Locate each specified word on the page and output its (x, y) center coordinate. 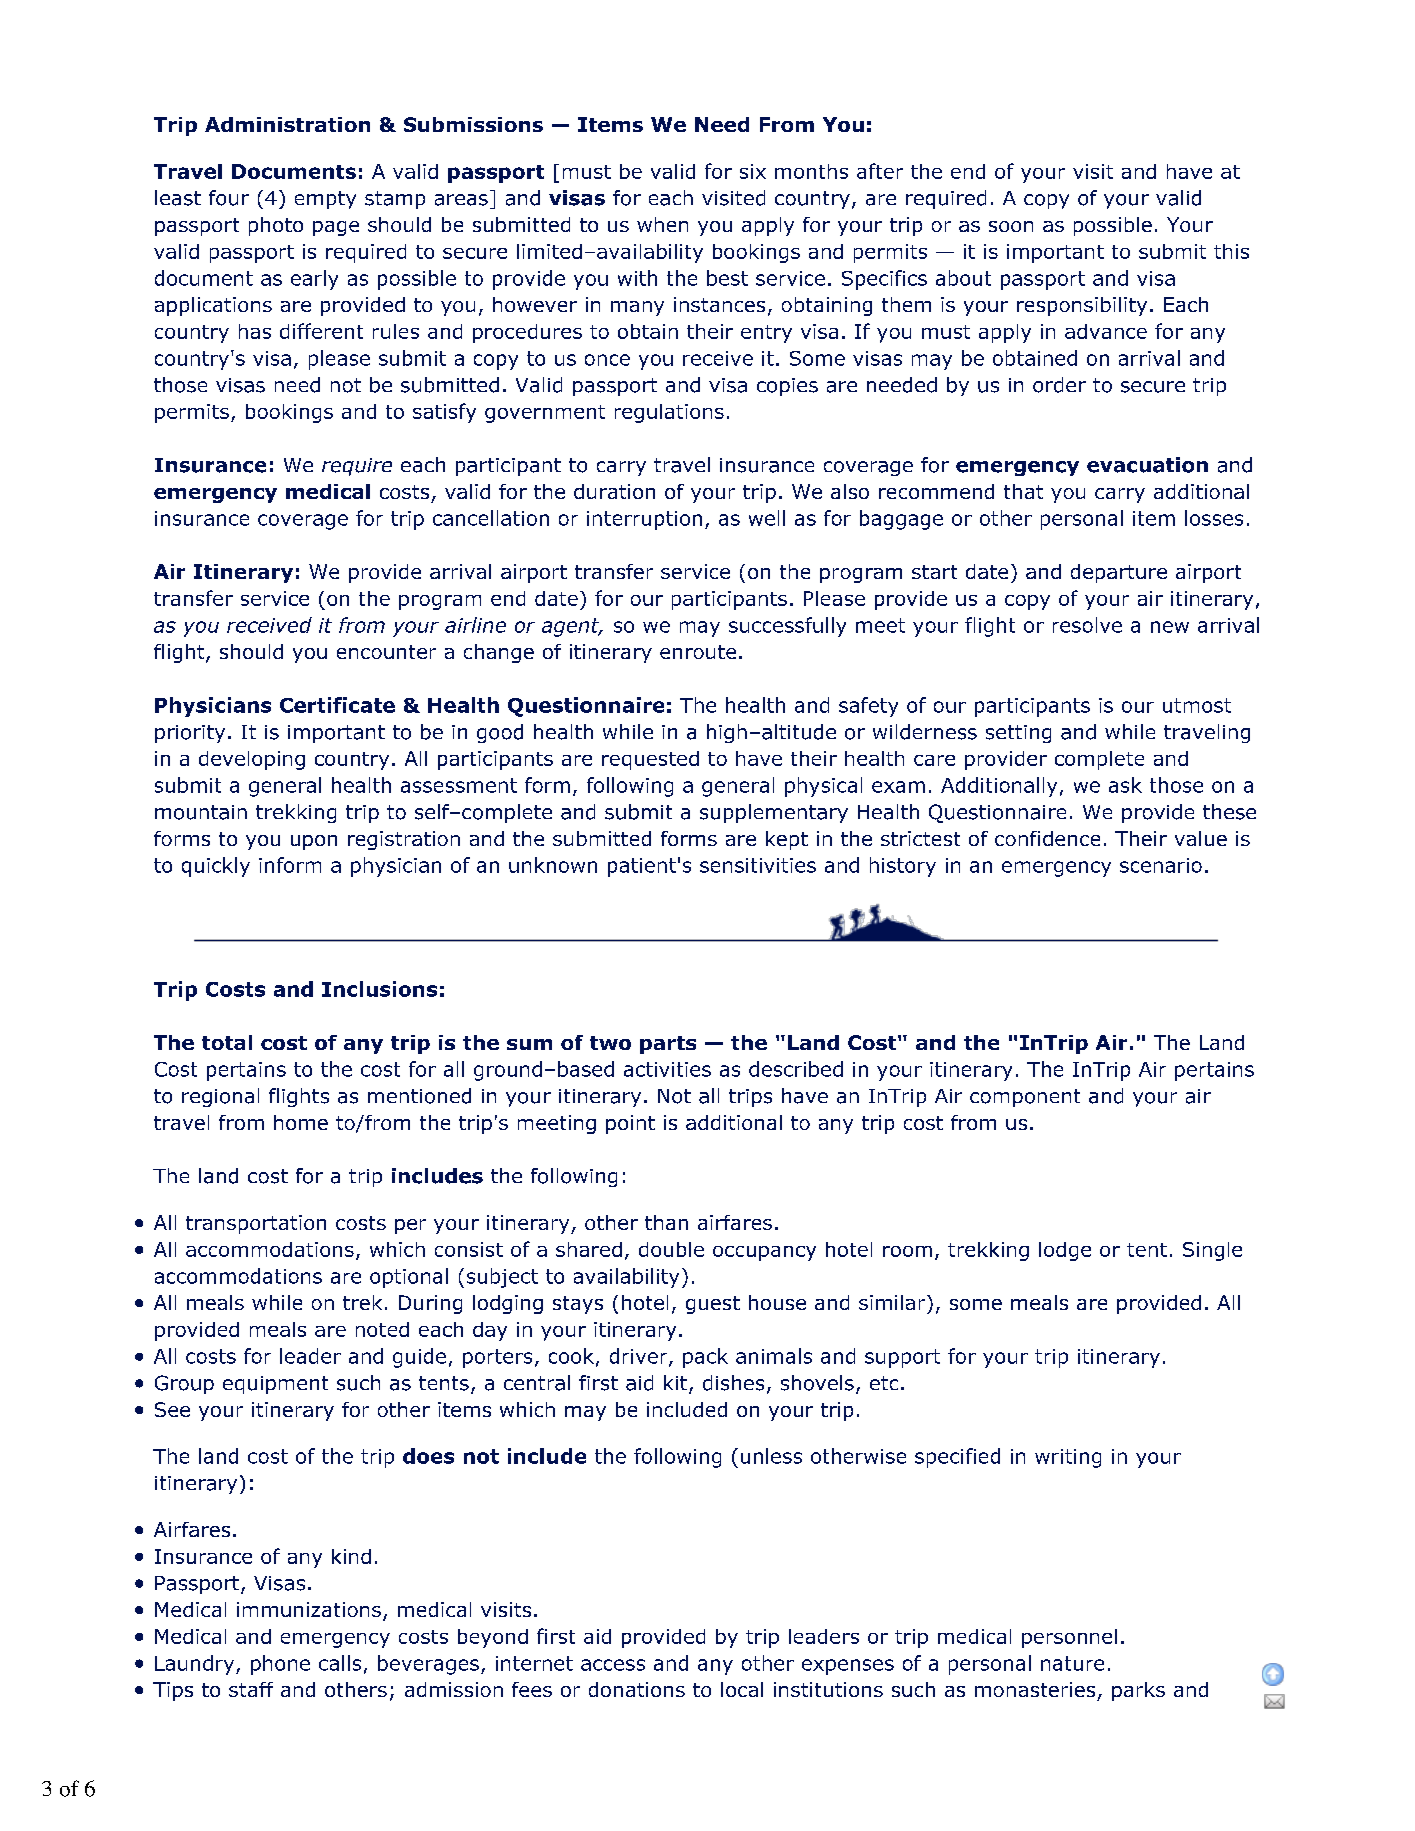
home (301, 1122)
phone (280, 1665)
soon (1011, 226)
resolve (1087, 625)
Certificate (337, 705)
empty (325, 200)
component (1025, 1098)
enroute (698, 652)
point (630, 1124)
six (753, 171)
